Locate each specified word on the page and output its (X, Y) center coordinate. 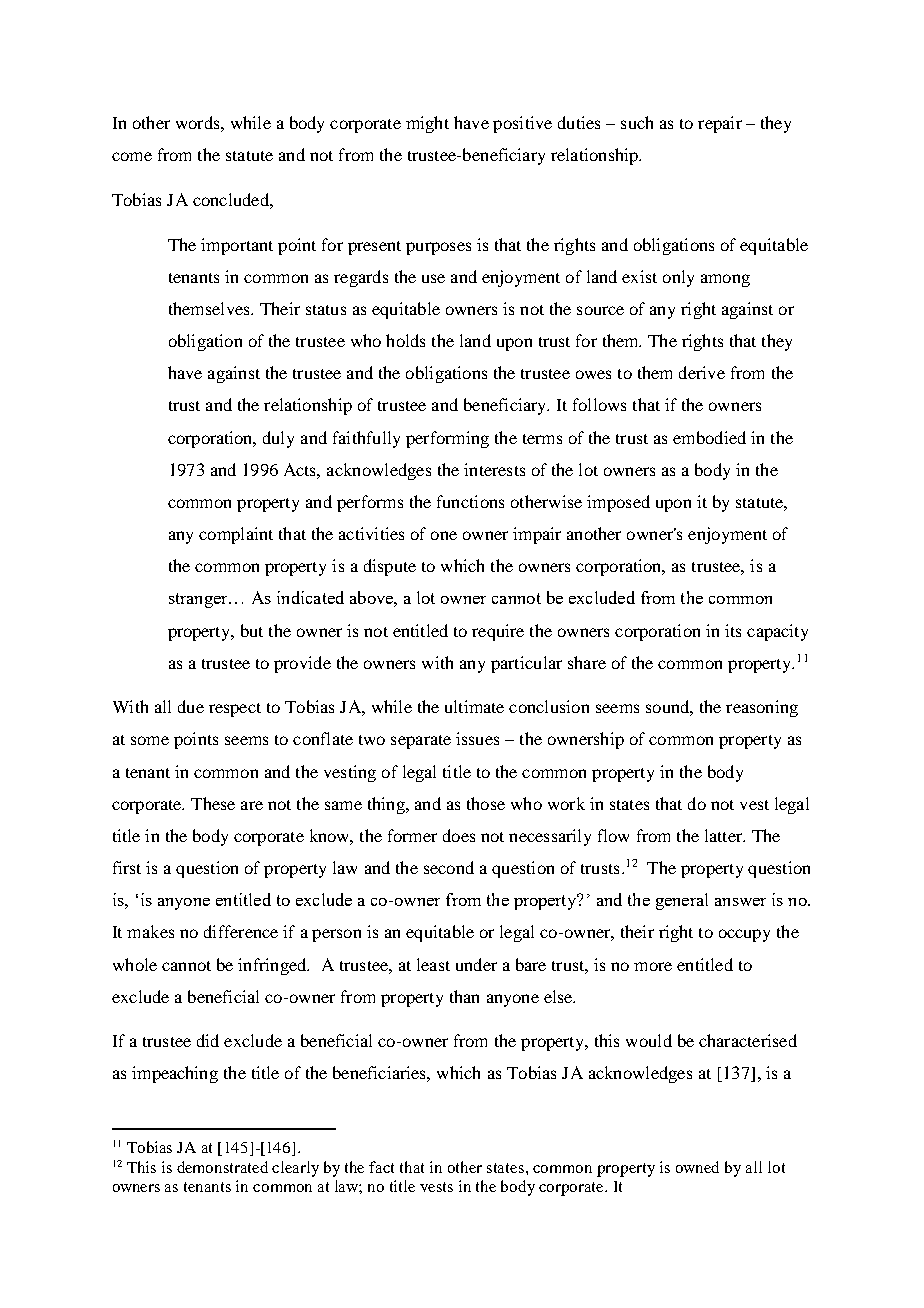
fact (381, 1167)
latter (725, 835)
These (213, 803)
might (427, 124)
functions (470, 501)
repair (720, 124)
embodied (709, 437)
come (132, 156)
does (459, 835)
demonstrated (222, 1167)
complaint (236, 535)
